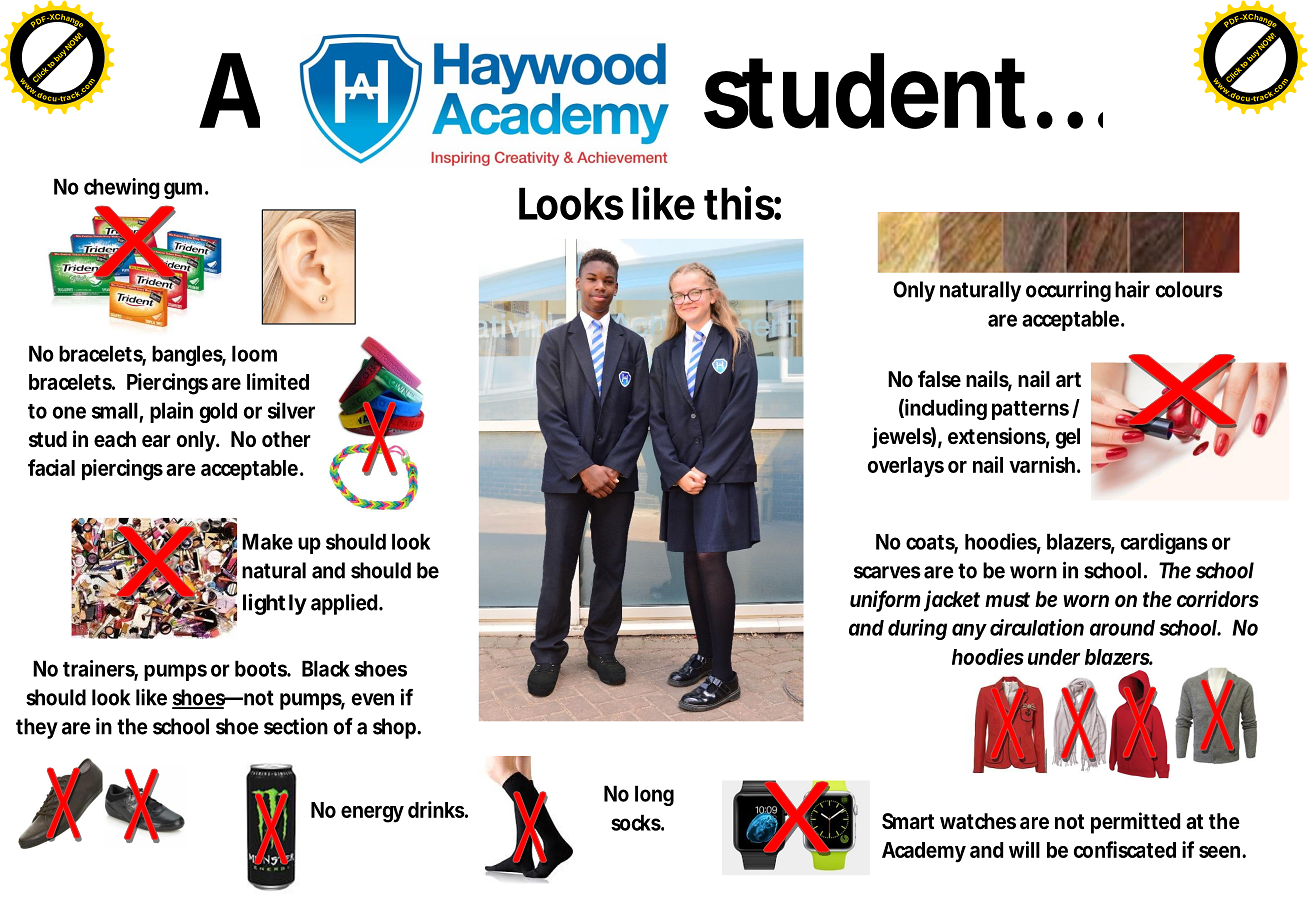 The height and width of the screenshot is (924, 1308). What do you see at coordinates (1037, 627) in the screenshot?
I see `circulation` at bounding box center [1037, 627].
